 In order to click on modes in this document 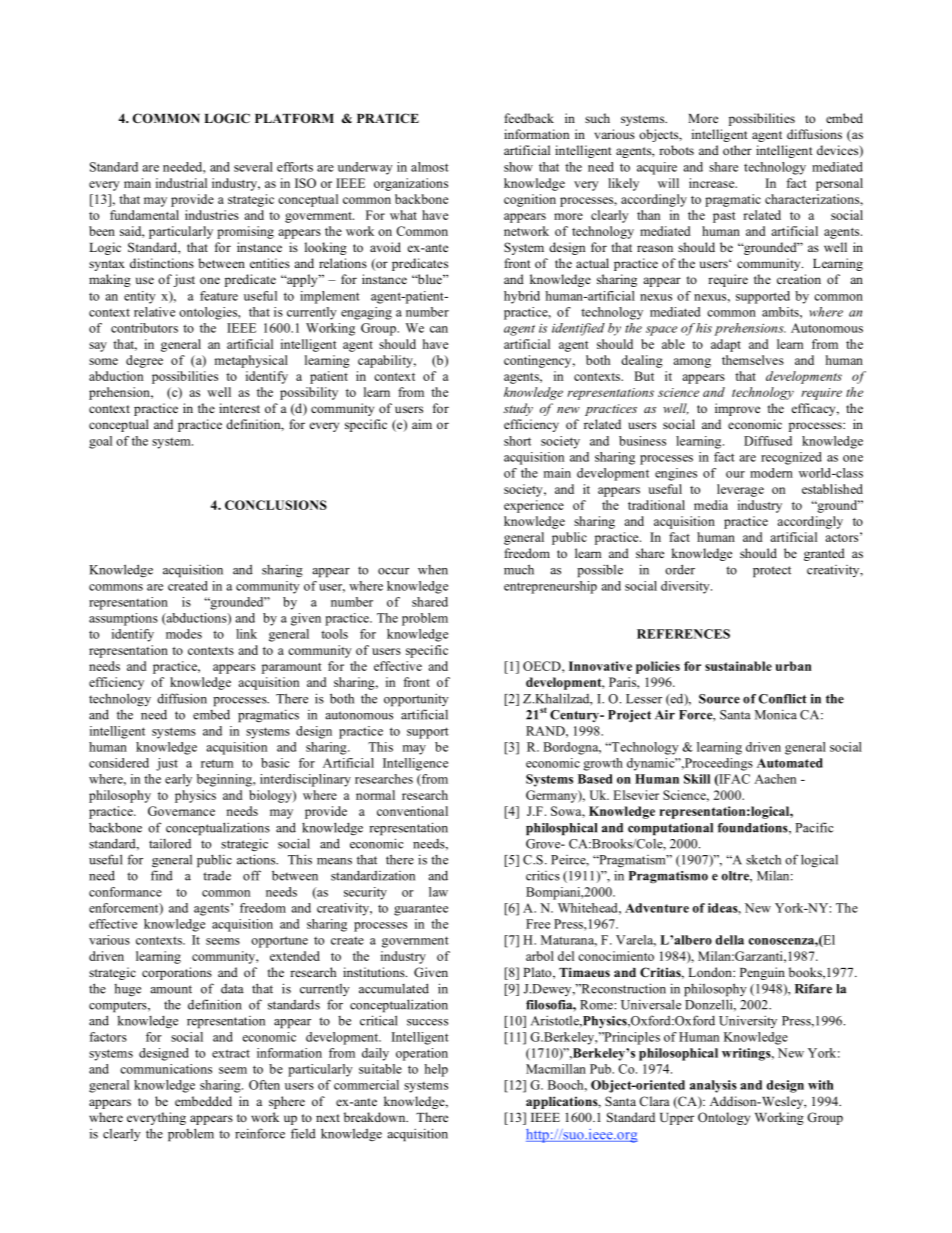, I will do `click(184, 634)`.
